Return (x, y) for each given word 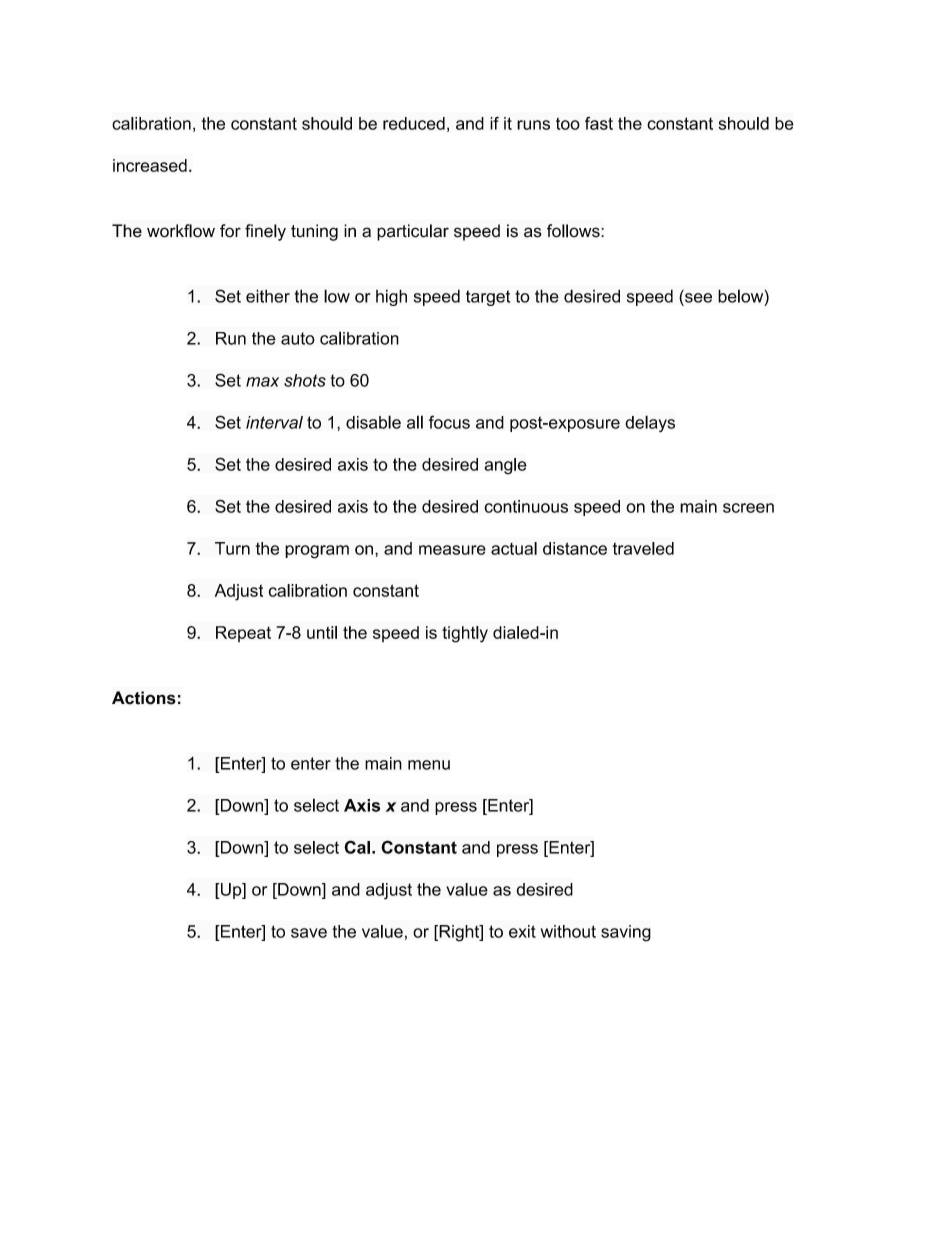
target (488, 298)
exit (522, 931)
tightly (465, 634)
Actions (144, 698)
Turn (232, 548)
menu (429, 765)
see (698, 298)
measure (452, 550)
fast (599, 123)
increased (150, 165)
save (309, 933)
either (268, 296)
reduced (414, 123)
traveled (643, 548)
